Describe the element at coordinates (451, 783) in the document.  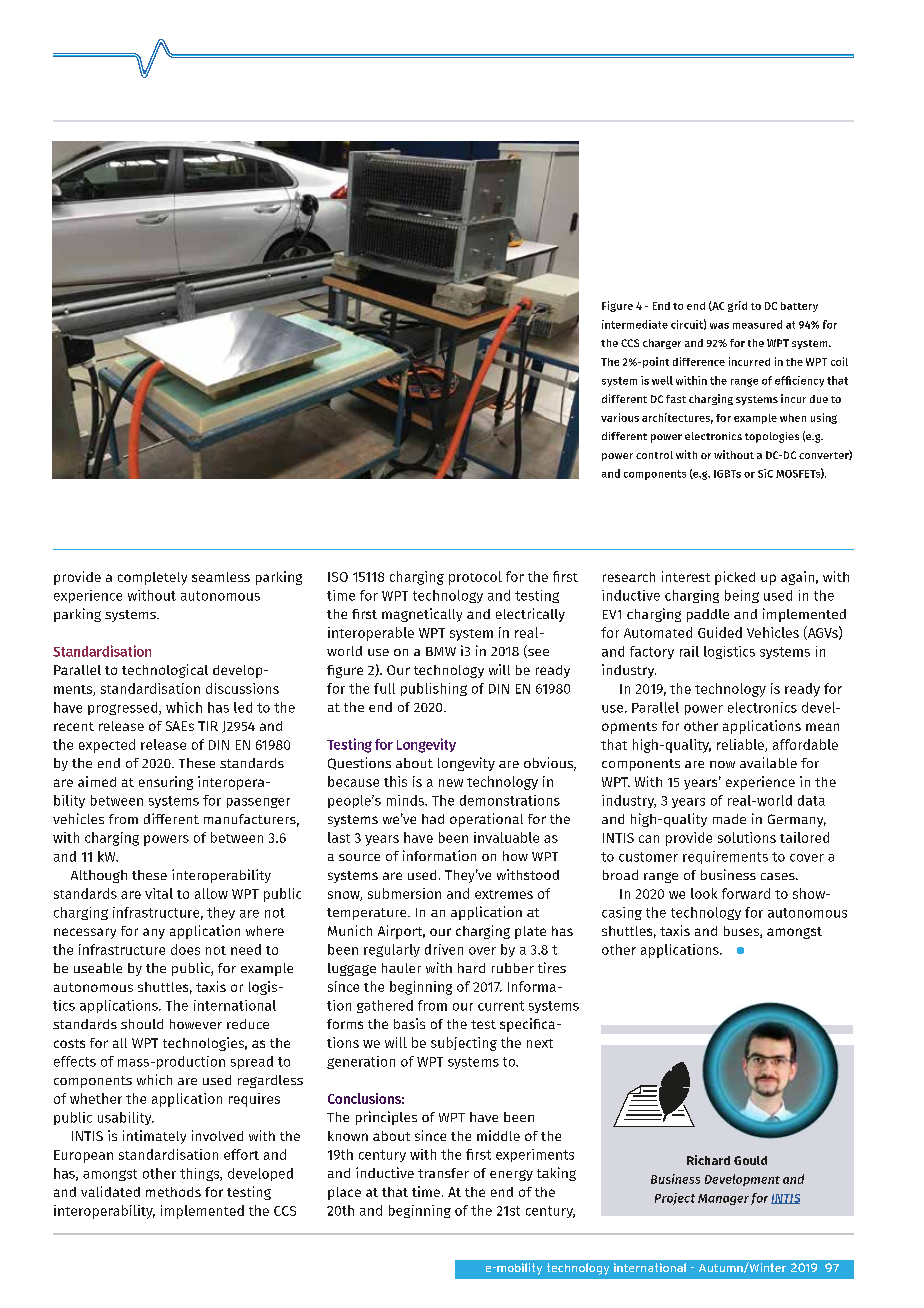
I see `new` at that location.
